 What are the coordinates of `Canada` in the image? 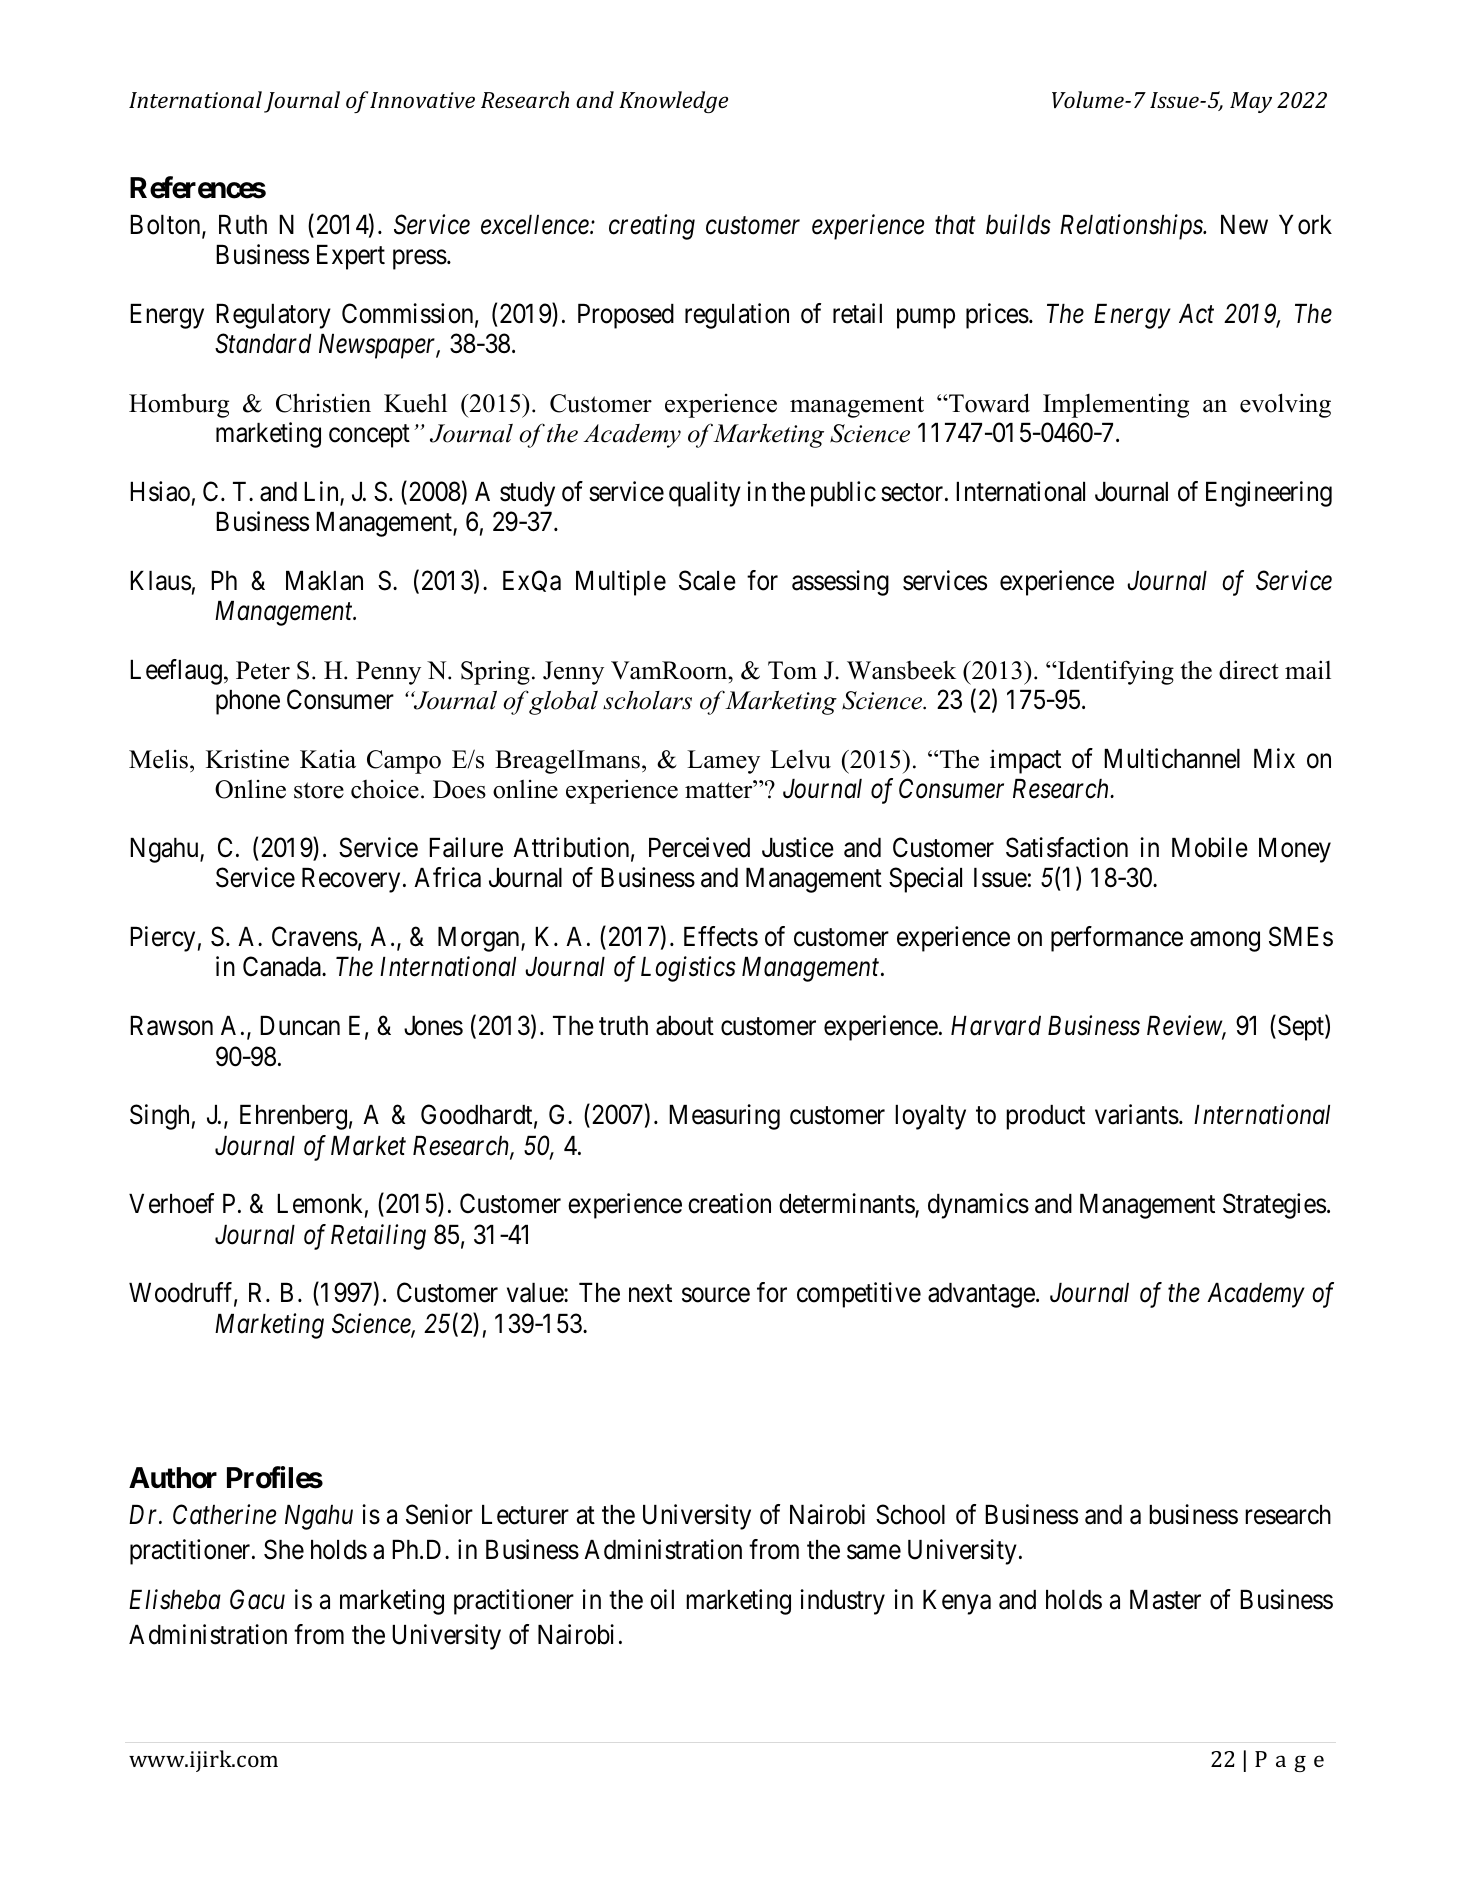 It's located at (283, 966).
